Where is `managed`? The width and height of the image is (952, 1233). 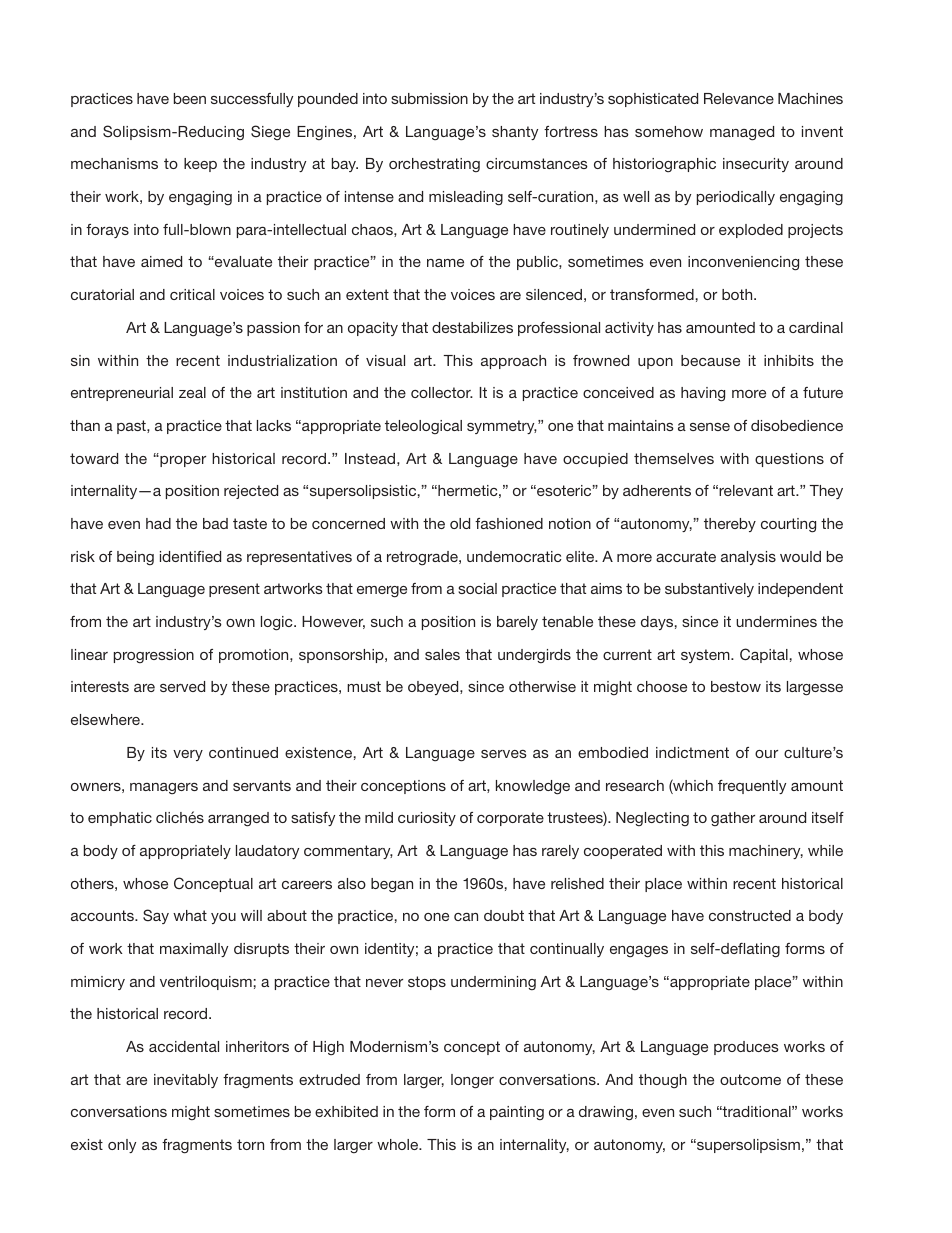
managed is located at coordinates (742, 133).
